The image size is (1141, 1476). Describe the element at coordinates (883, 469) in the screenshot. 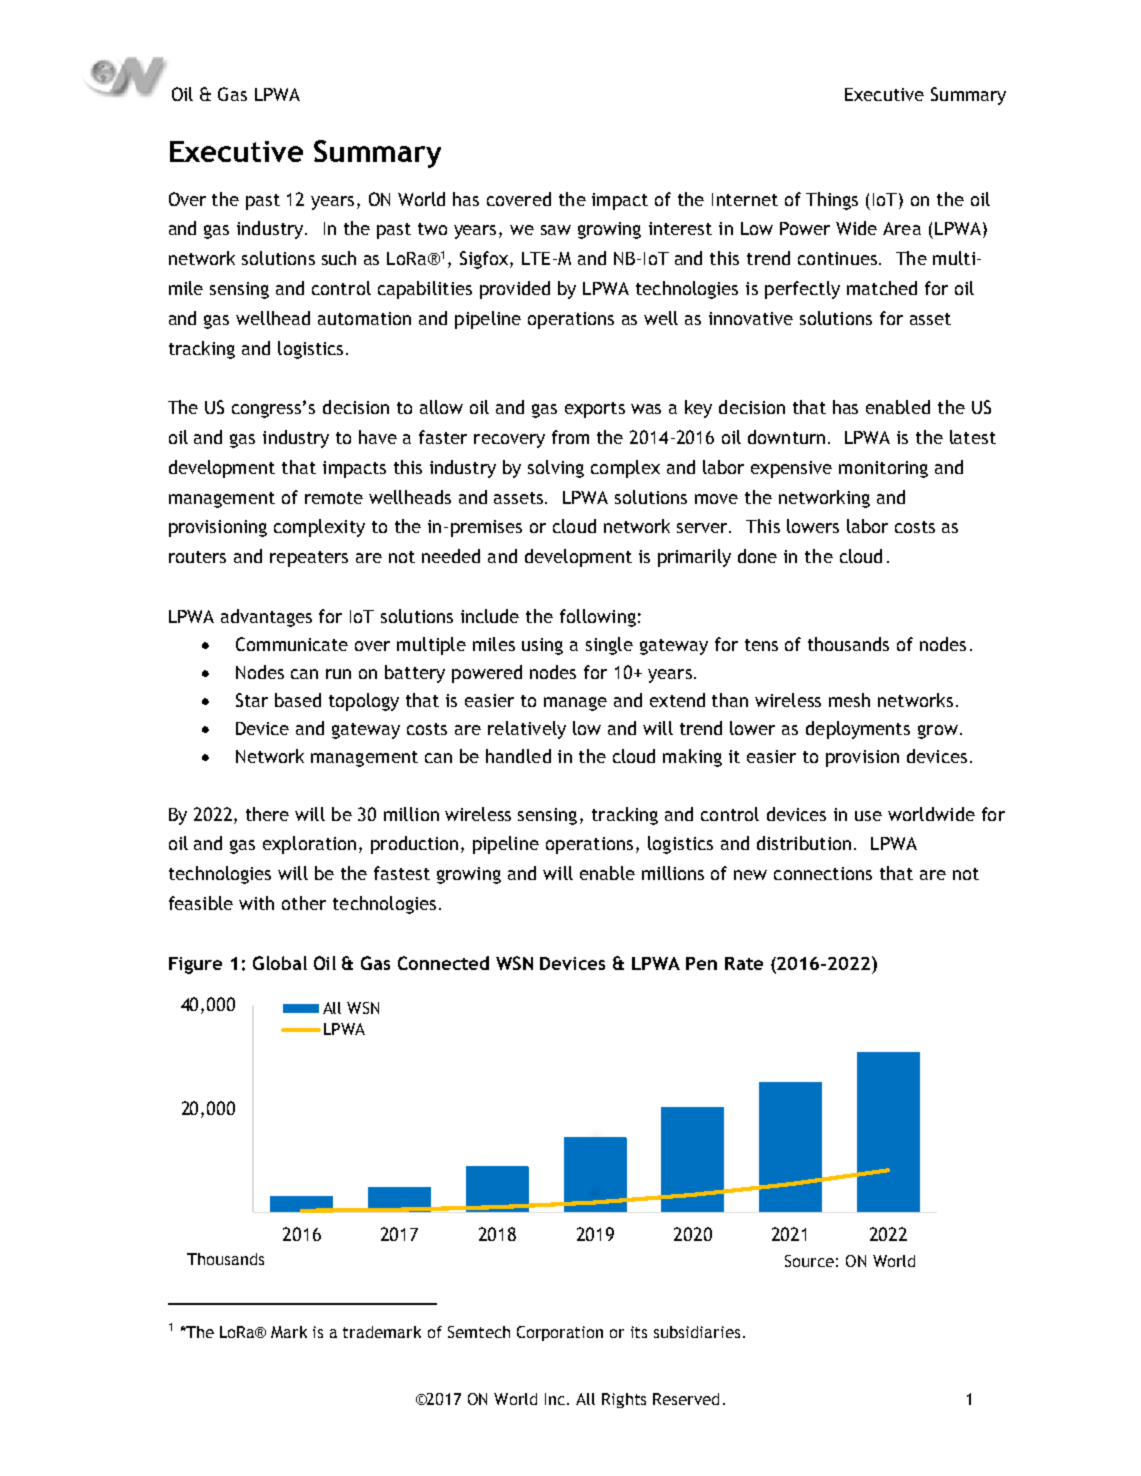

I see `monitoring` at that location.
